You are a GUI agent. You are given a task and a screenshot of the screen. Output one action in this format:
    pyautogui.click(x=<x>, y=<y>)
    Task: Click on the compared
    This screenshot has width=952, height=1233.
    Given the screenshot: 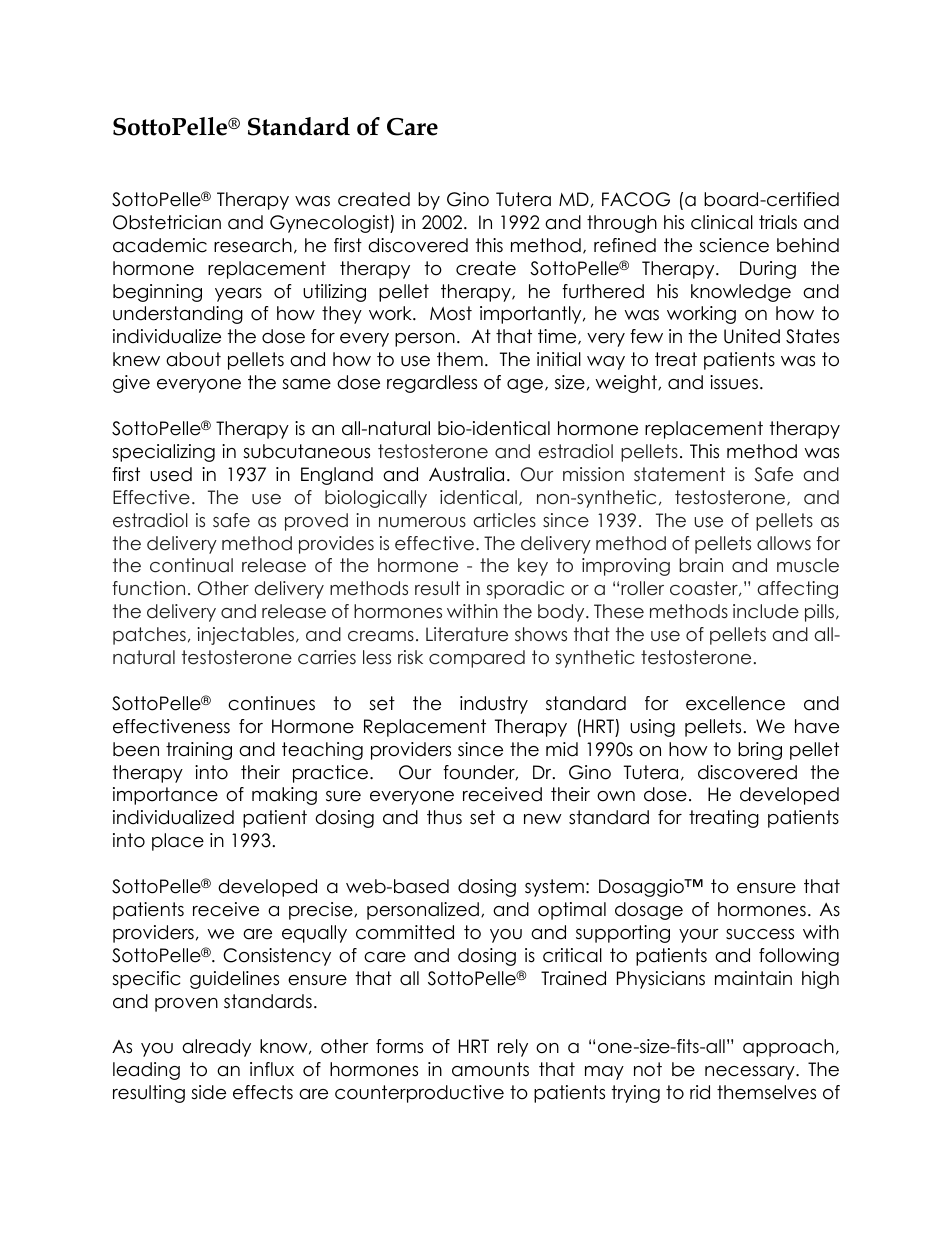 What is the action you would take?
    pyautogui.click(x=477, y=659)
